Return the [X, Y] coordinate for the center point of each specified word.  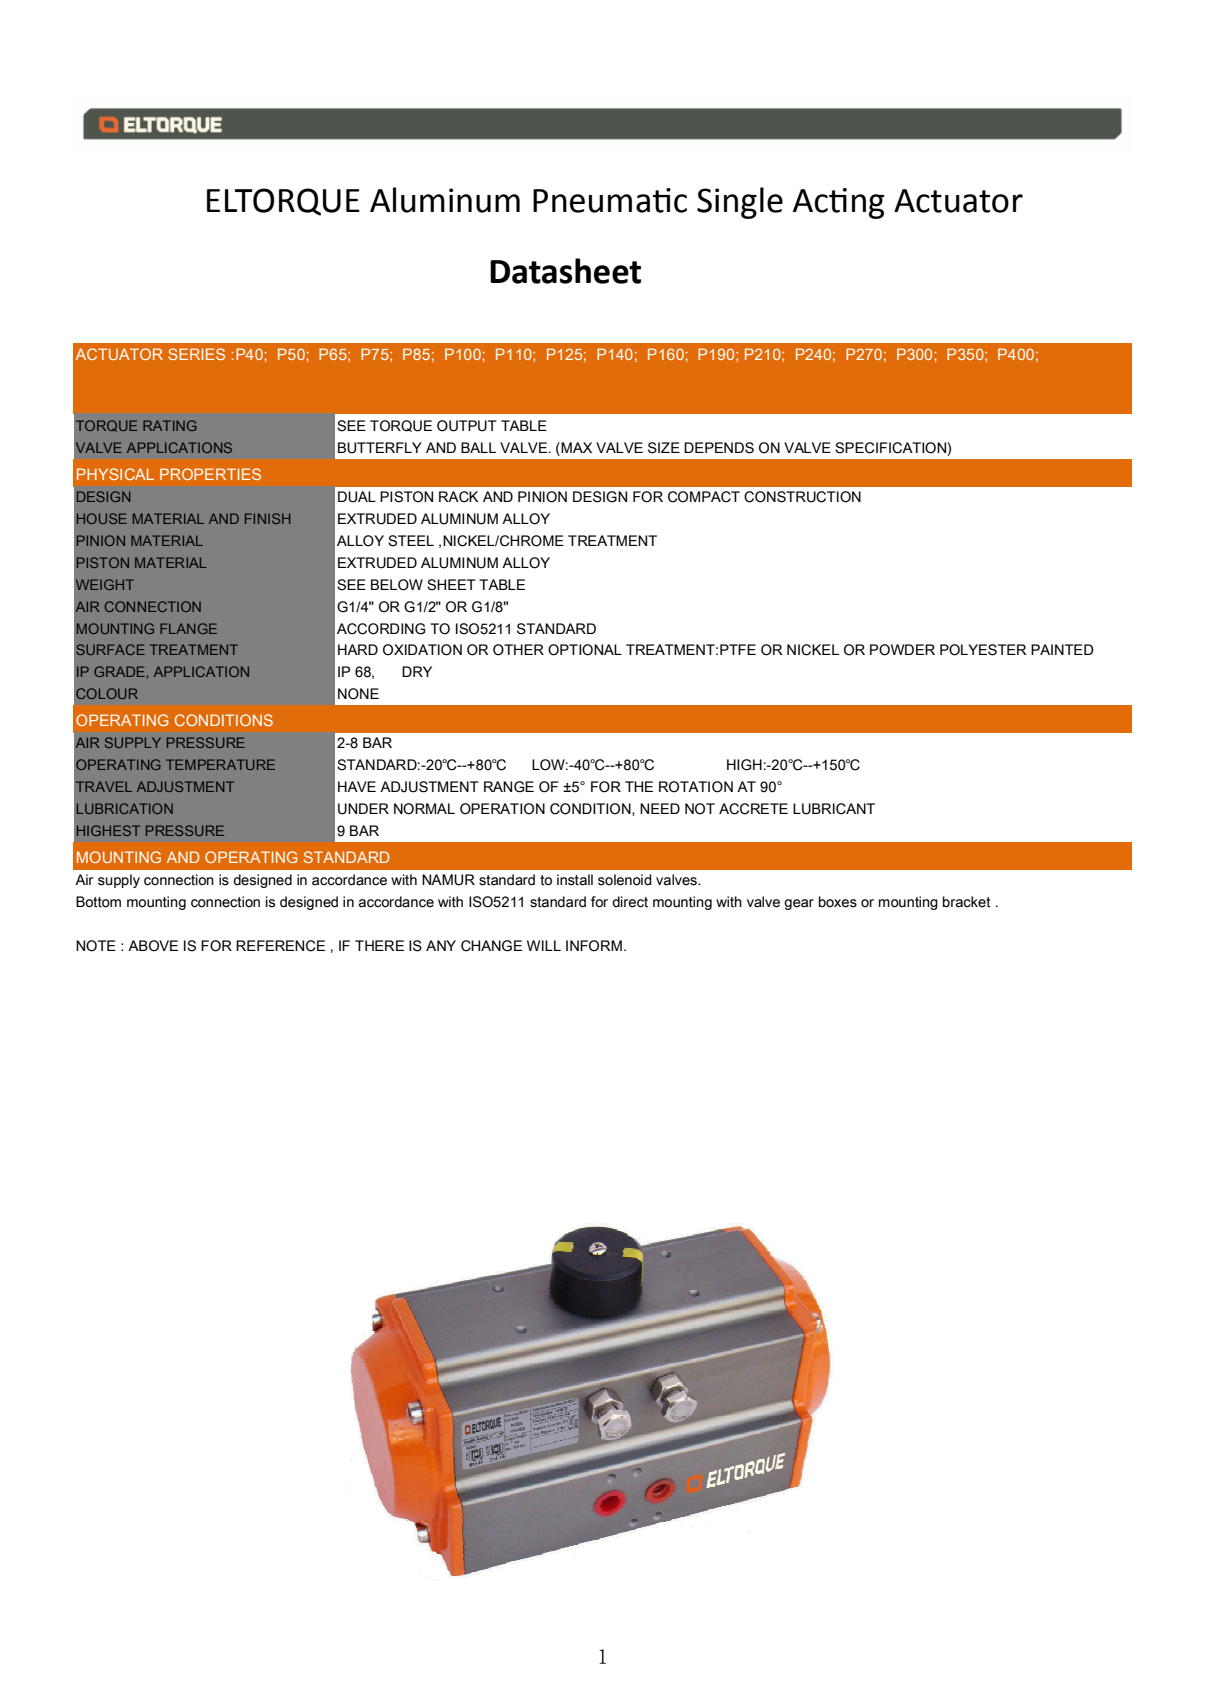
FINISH [268, 518]
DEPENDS [719, 448]
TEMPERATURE [220, 764]
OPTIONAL [585, 650]
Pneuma [591, 201]
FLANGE [188, 628]
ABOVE [153, 946]
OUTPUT [467, 426]
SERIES [196, 354]
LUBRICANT [834, 809]
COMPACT [704, 497]
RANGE [509, 787]
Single [740, 203]
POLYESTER [983, 650]
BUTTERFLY [380, 448]
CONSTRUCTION [802, 497]
